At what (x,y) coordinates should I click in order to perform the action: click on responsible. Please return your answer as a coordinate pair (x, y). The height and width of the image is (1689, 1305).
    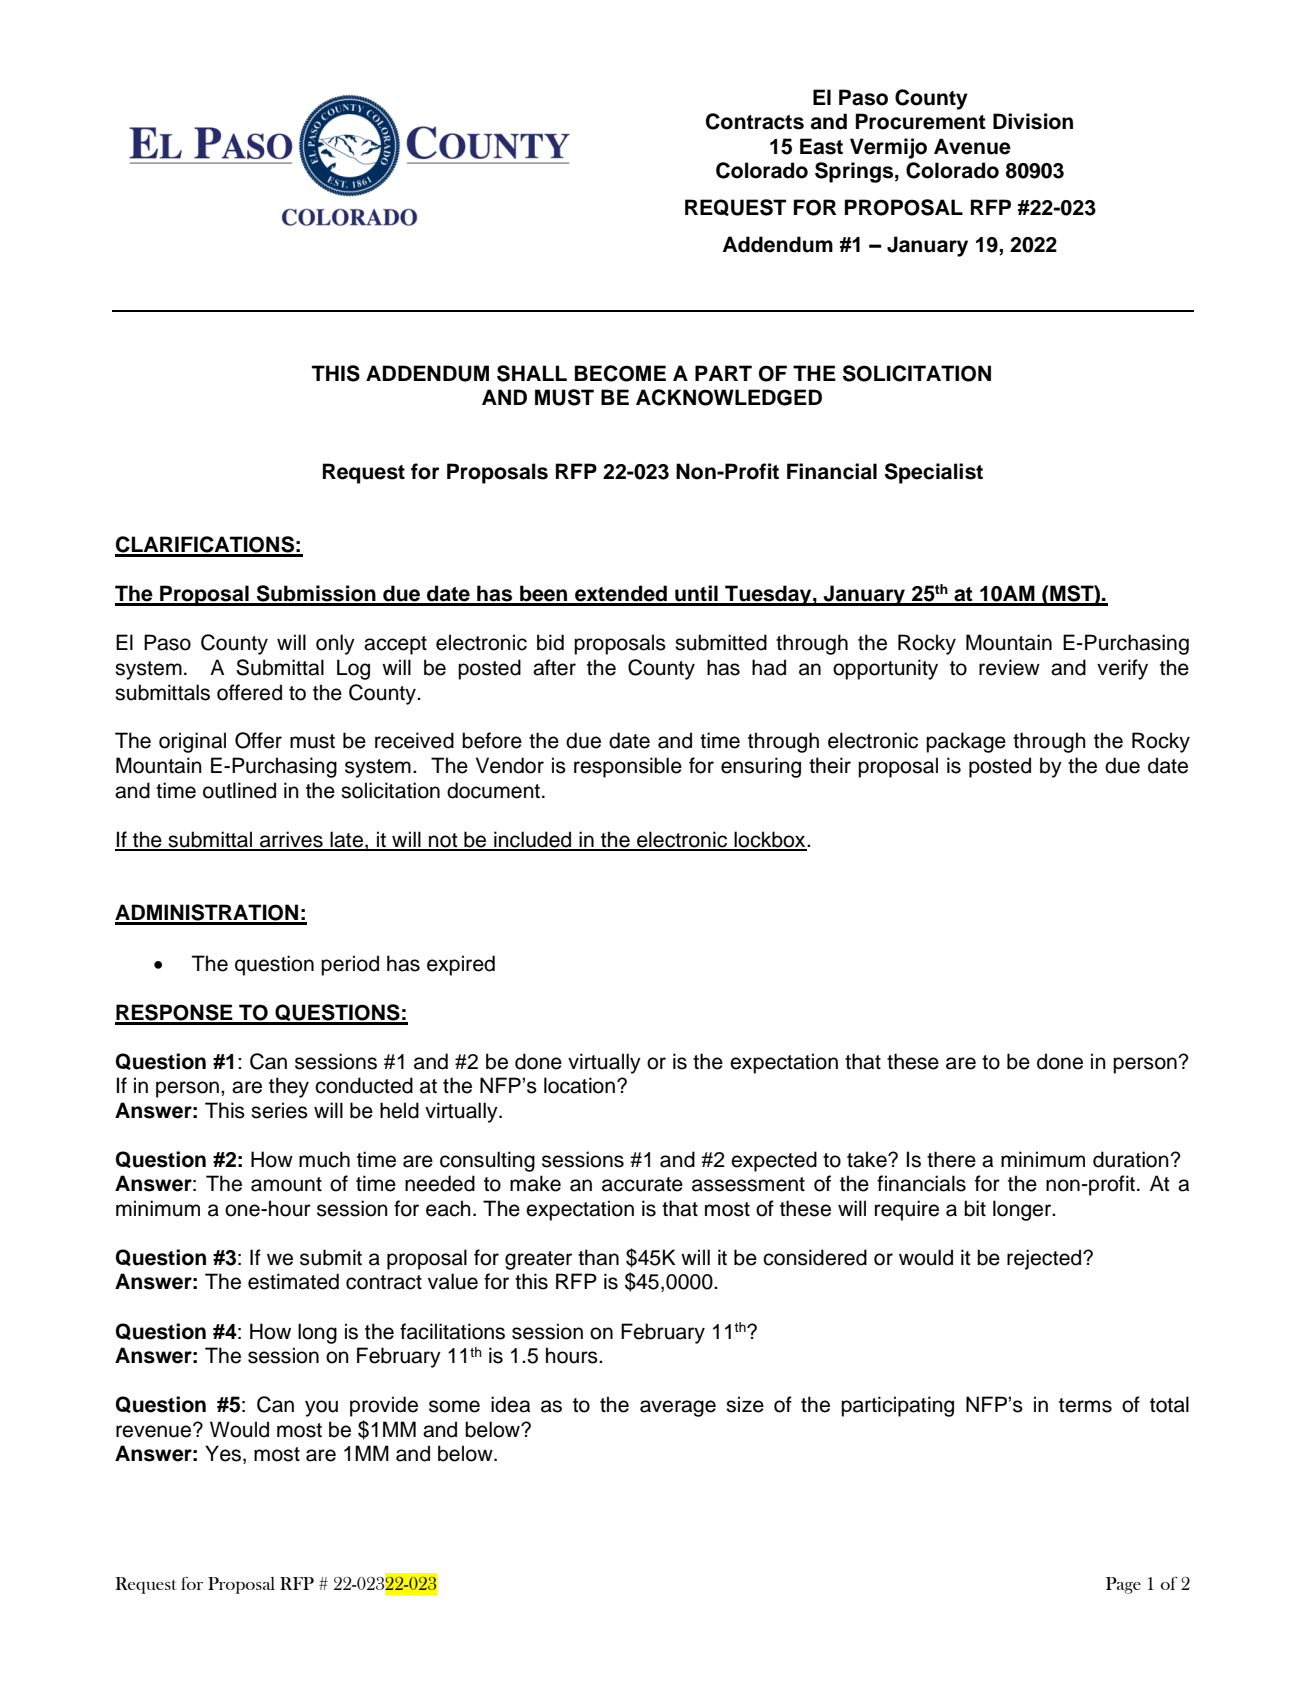
    Looking at the image, I should click on (628, 767).
